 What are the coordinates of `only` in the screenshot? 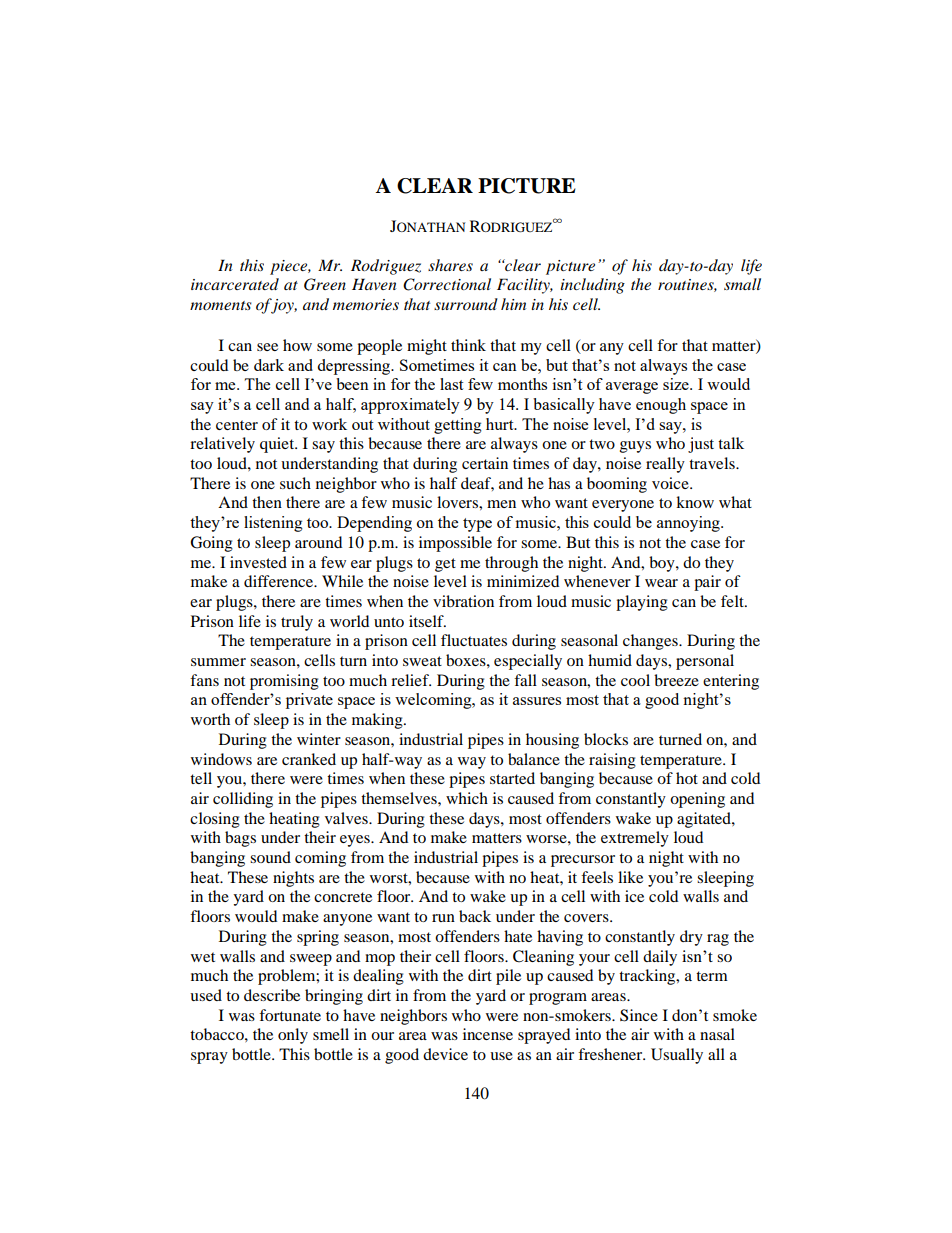 It's located at (293, 1036).
